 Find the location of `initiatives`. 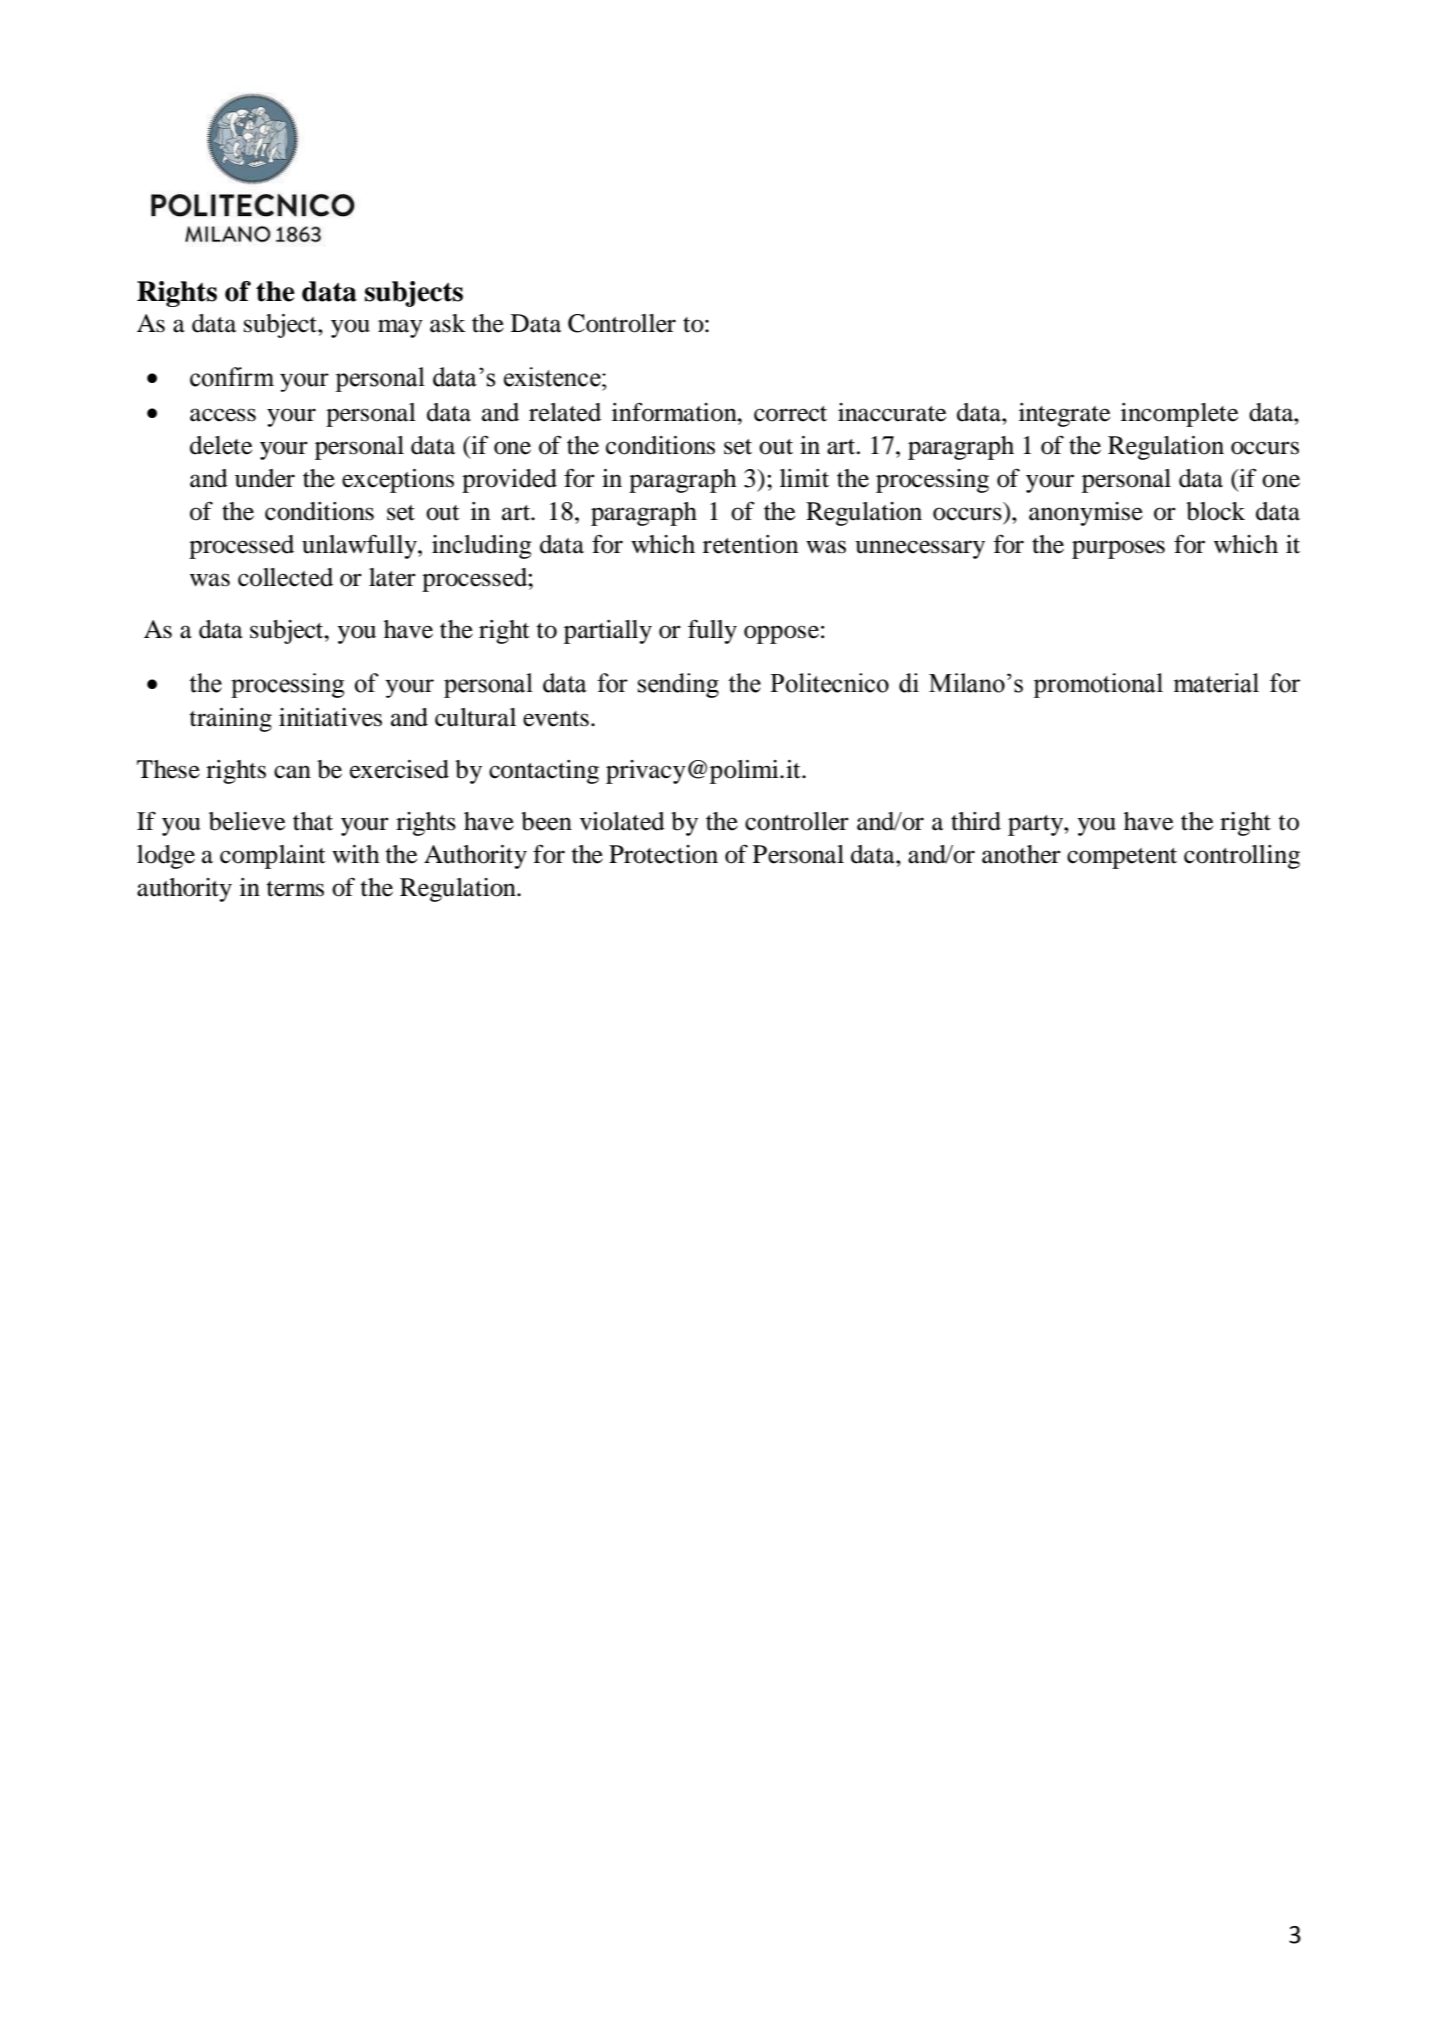

initiatives is located at coordinates (330, 717).
